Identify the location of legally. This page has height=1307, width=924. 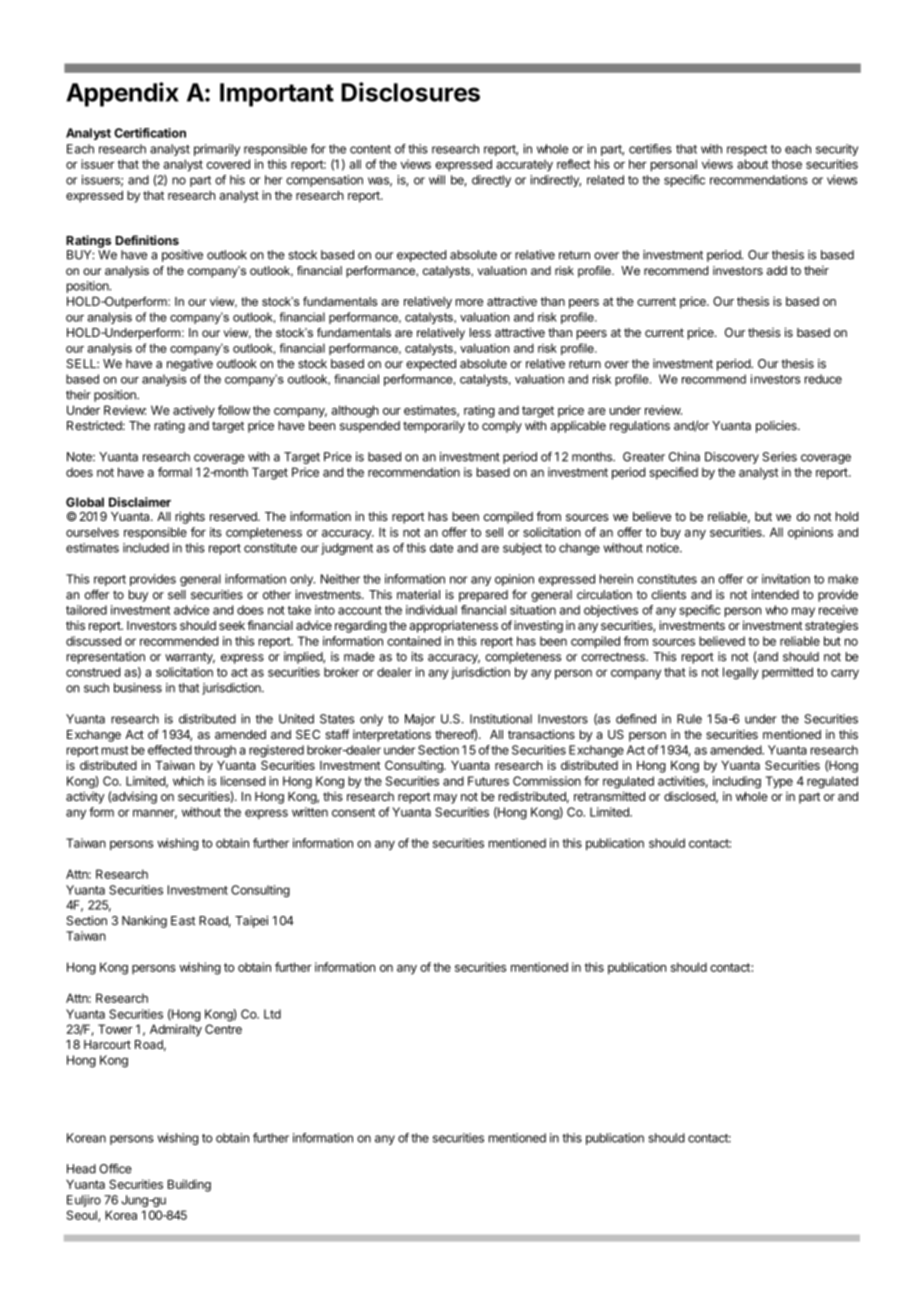
(740, 673).
